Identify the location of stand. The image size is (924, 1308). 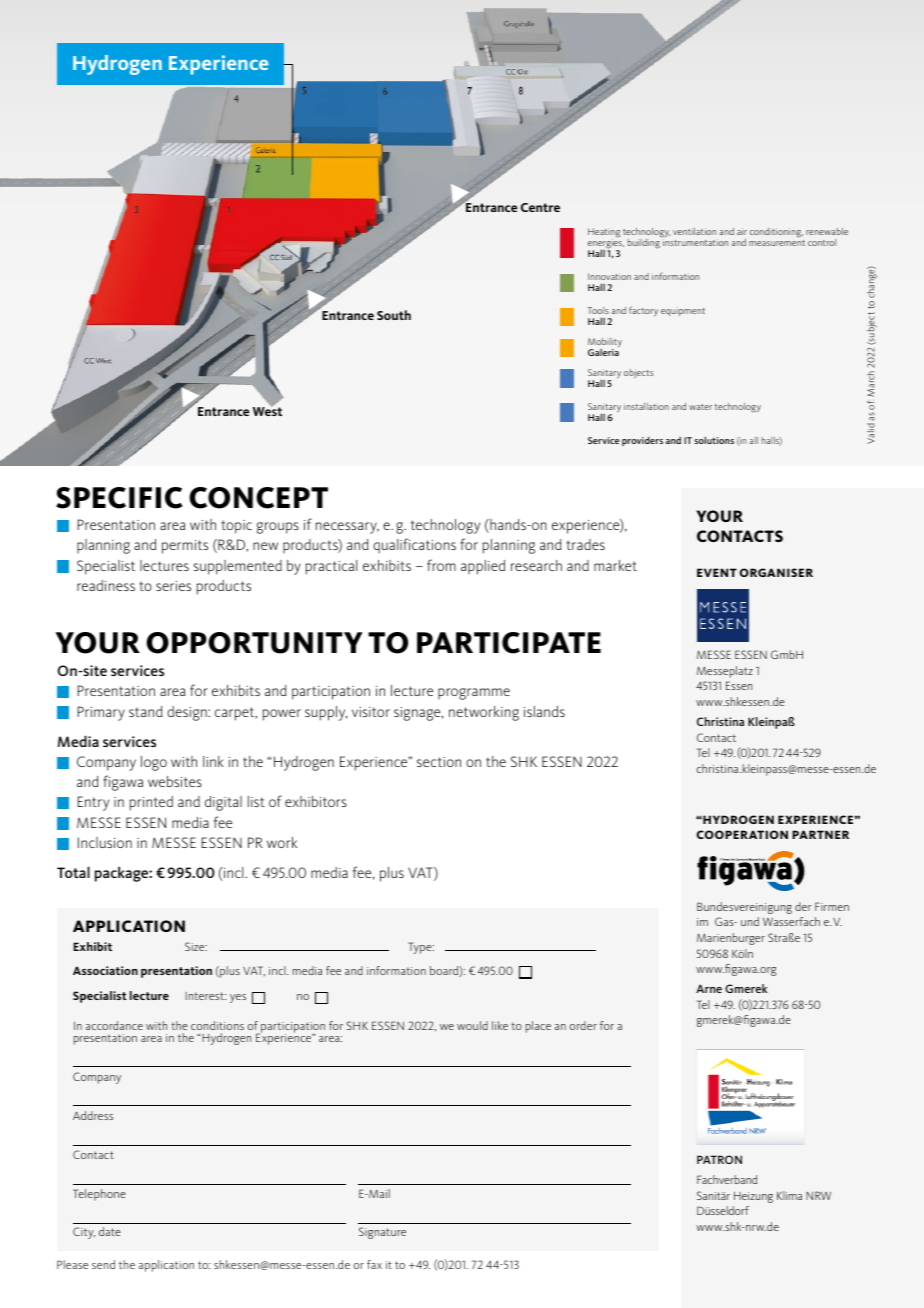
(146, 711).
